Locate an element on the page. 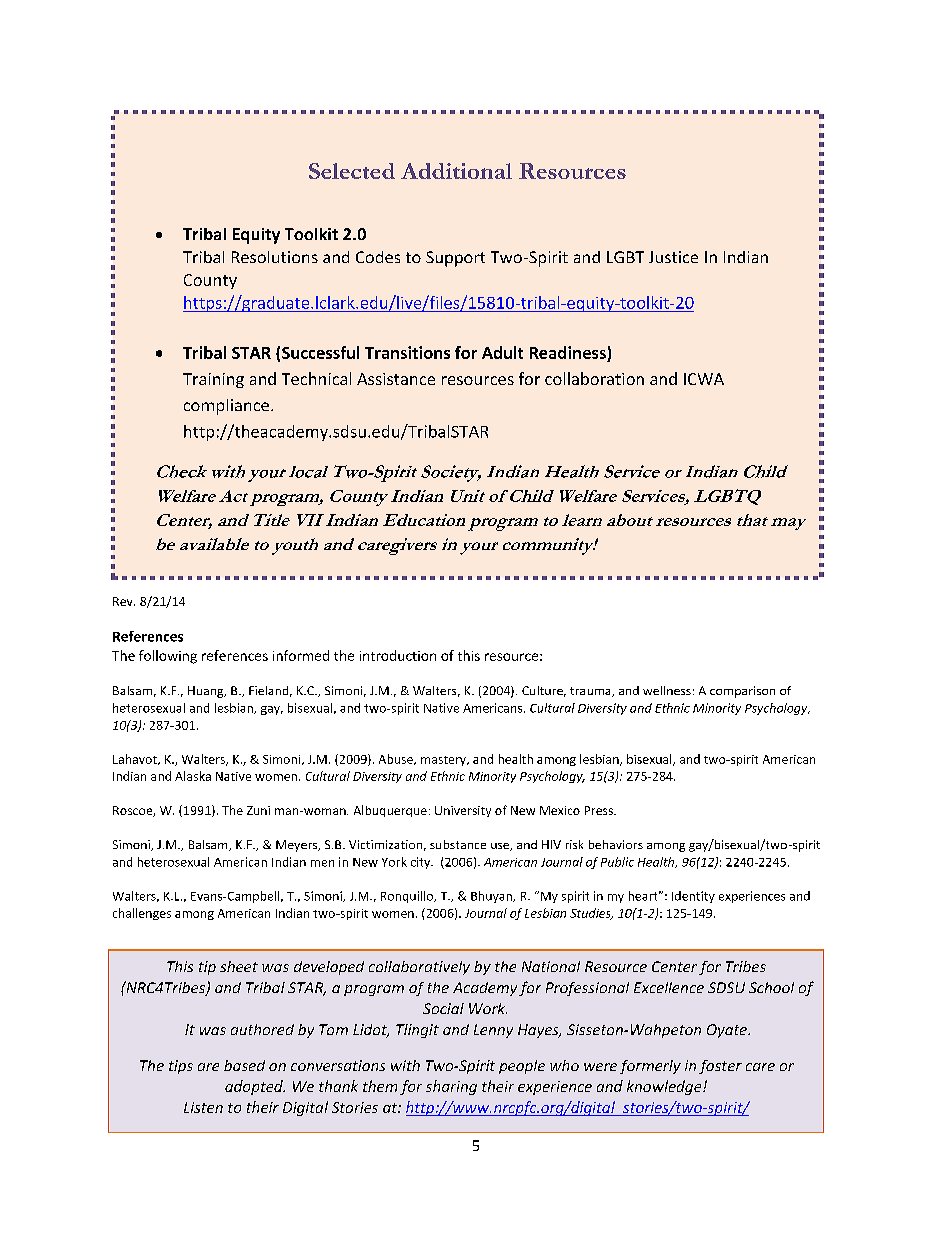 The image size is (952, 1233). sharing is located at coordinates (451, 1087).
